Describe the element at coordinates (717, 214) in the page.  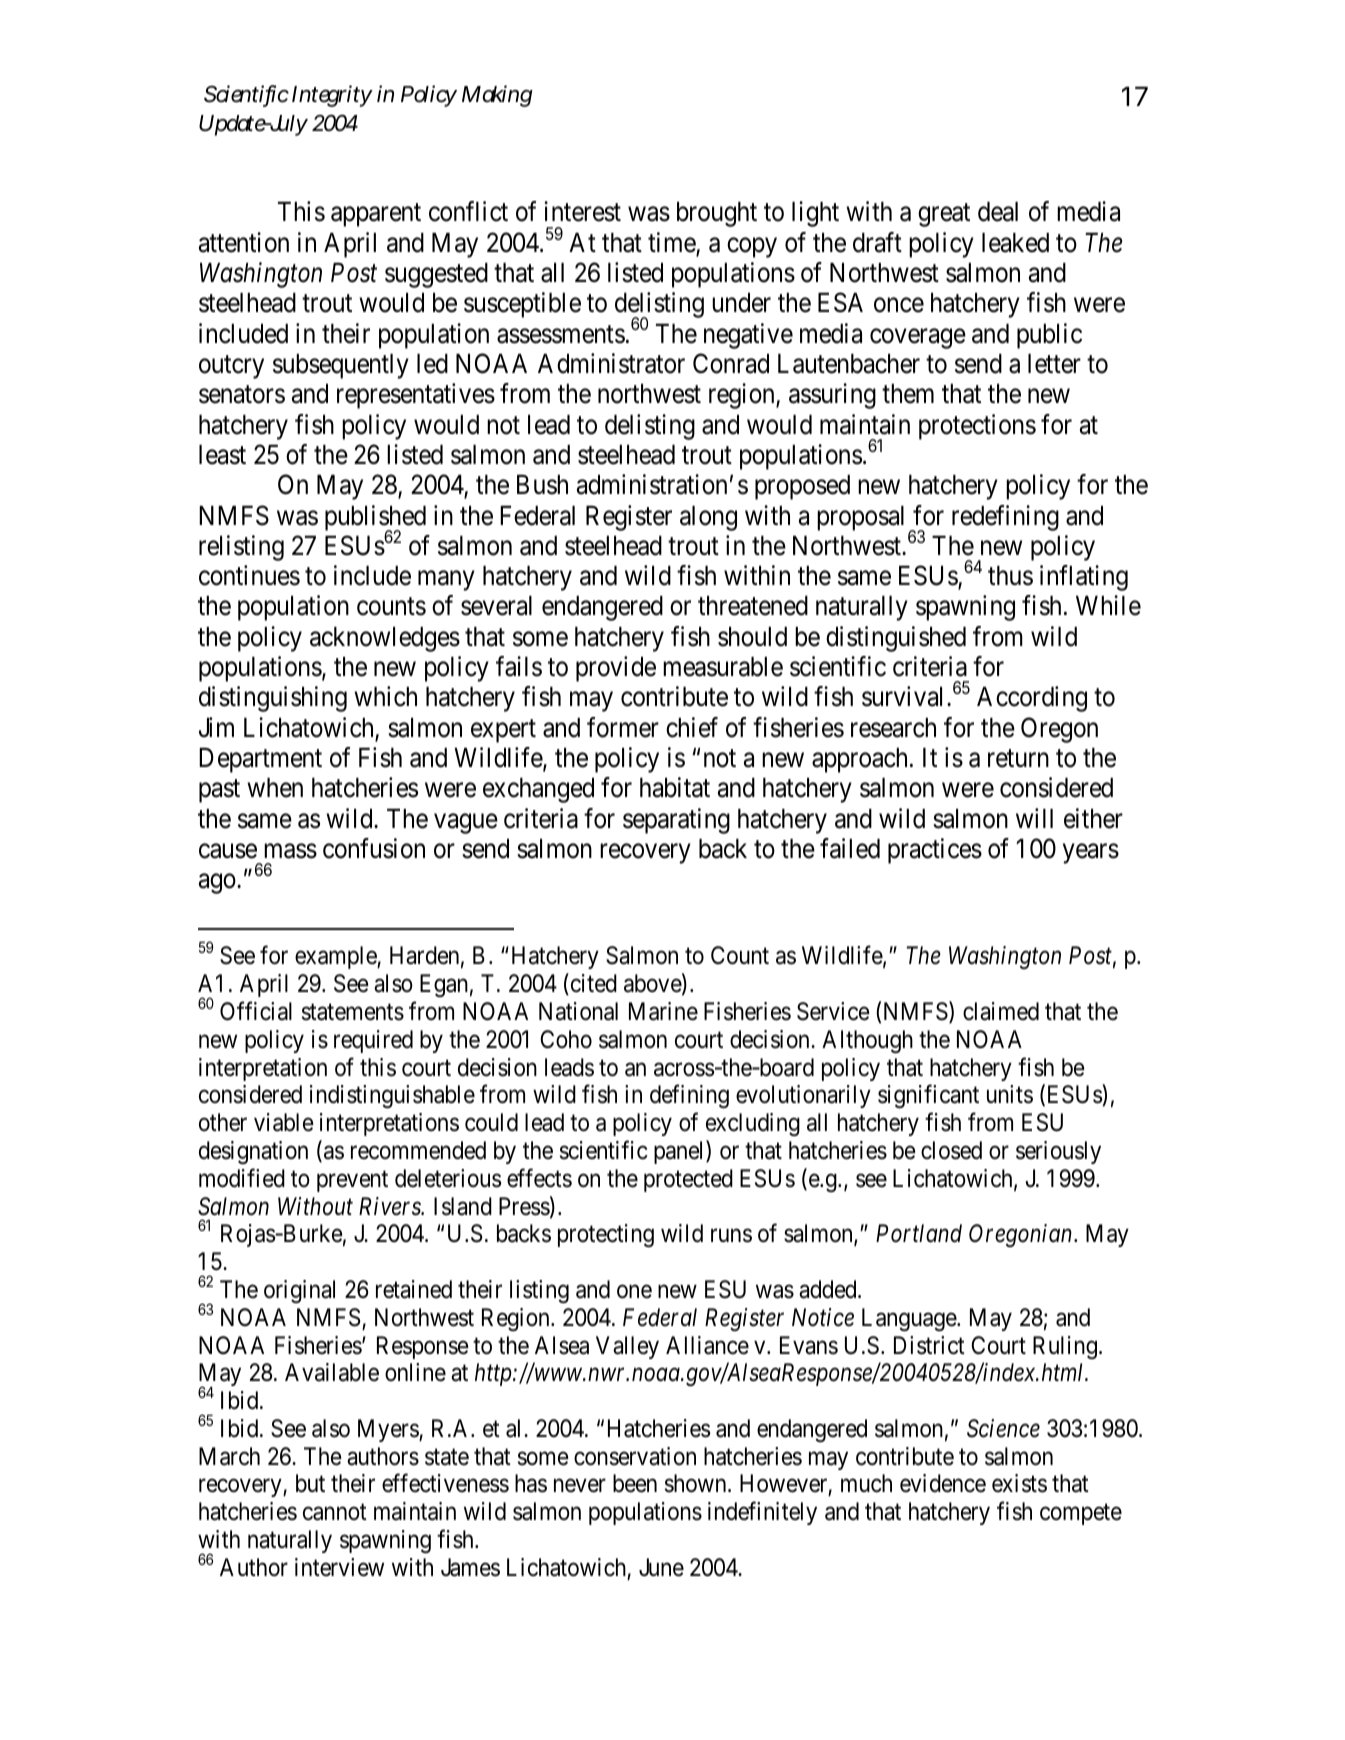
I see `brought` at that location.
